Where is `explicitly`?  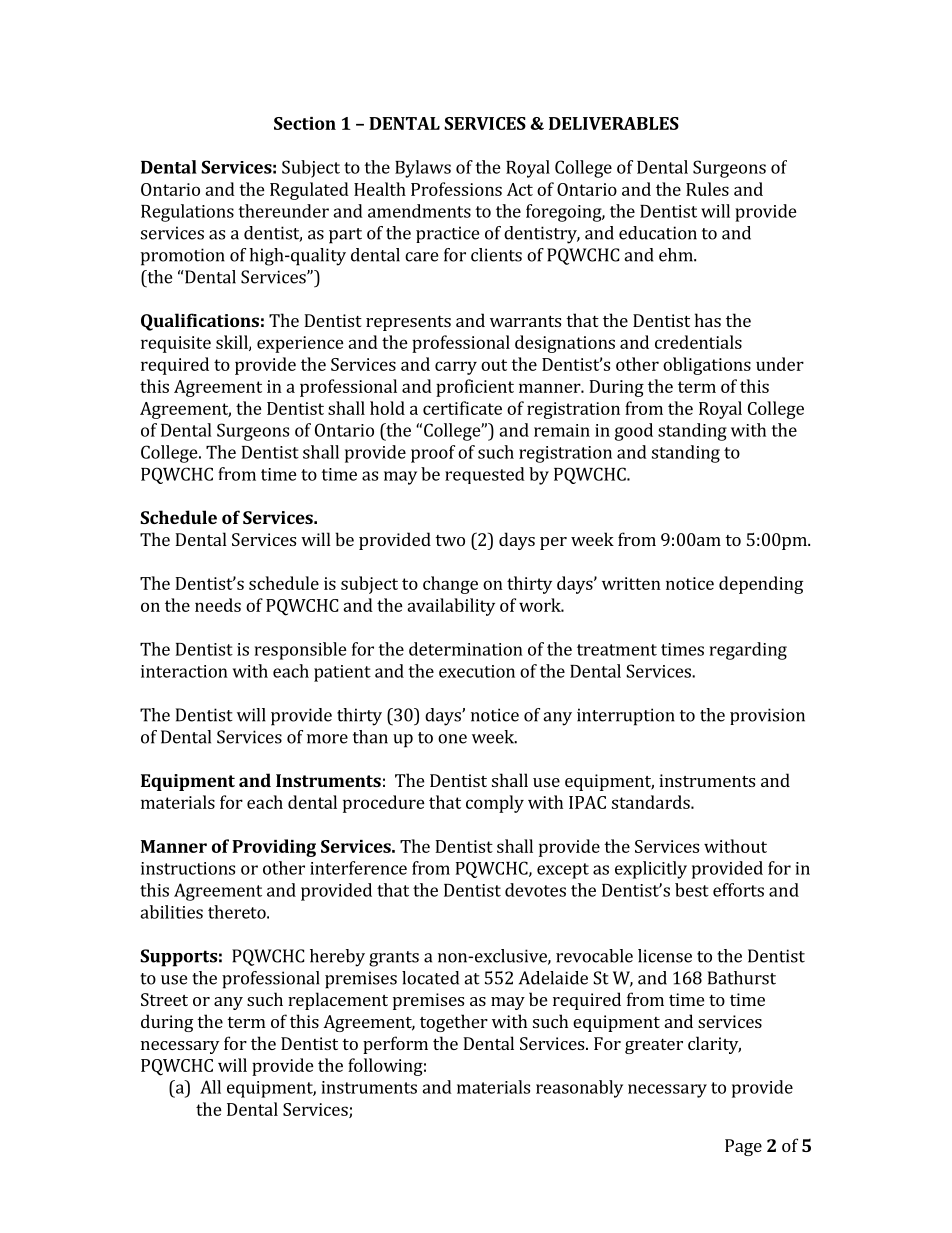 explicitly is located at coordinates (651, 870).
